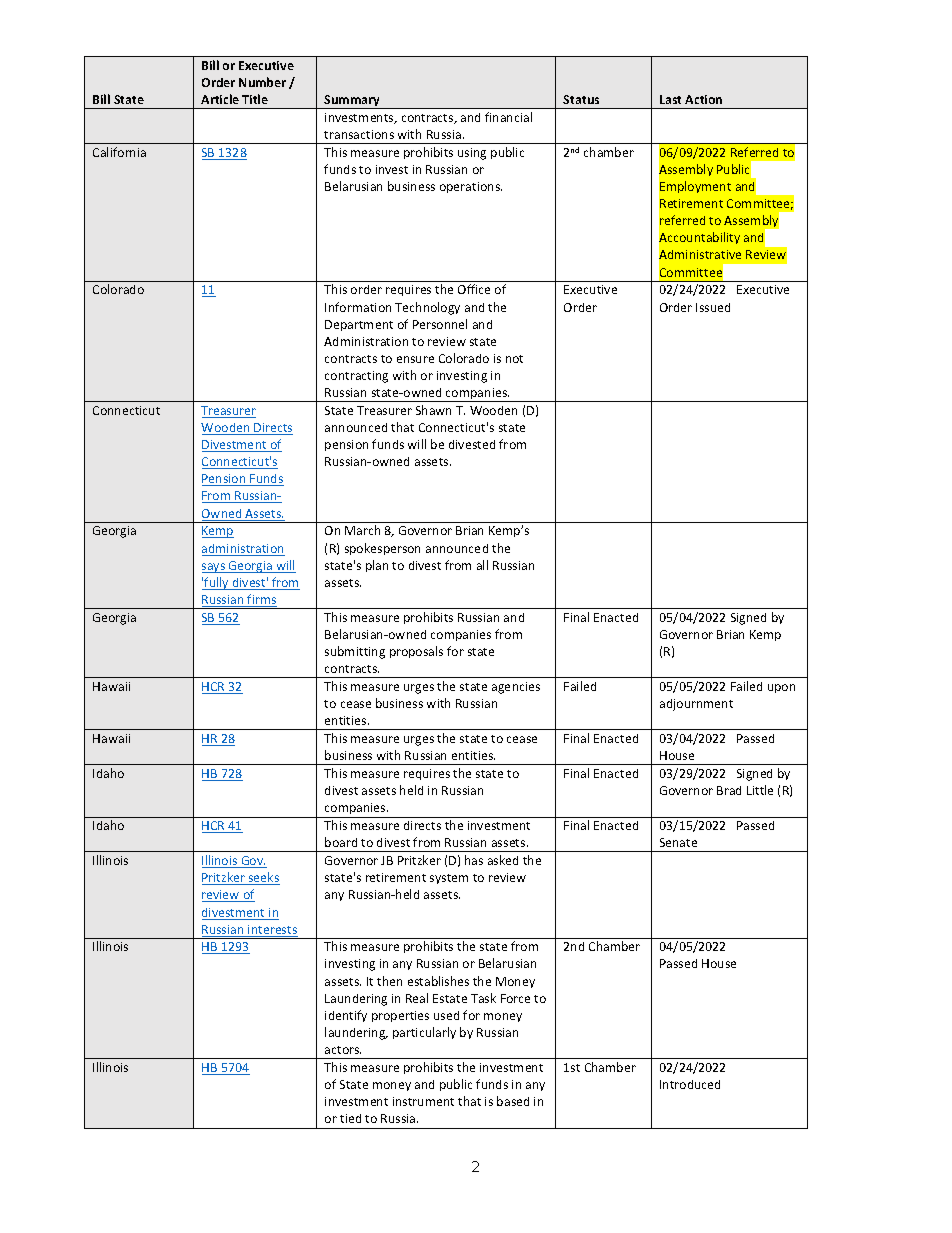  I want to click on Article, so click(220, 99).
